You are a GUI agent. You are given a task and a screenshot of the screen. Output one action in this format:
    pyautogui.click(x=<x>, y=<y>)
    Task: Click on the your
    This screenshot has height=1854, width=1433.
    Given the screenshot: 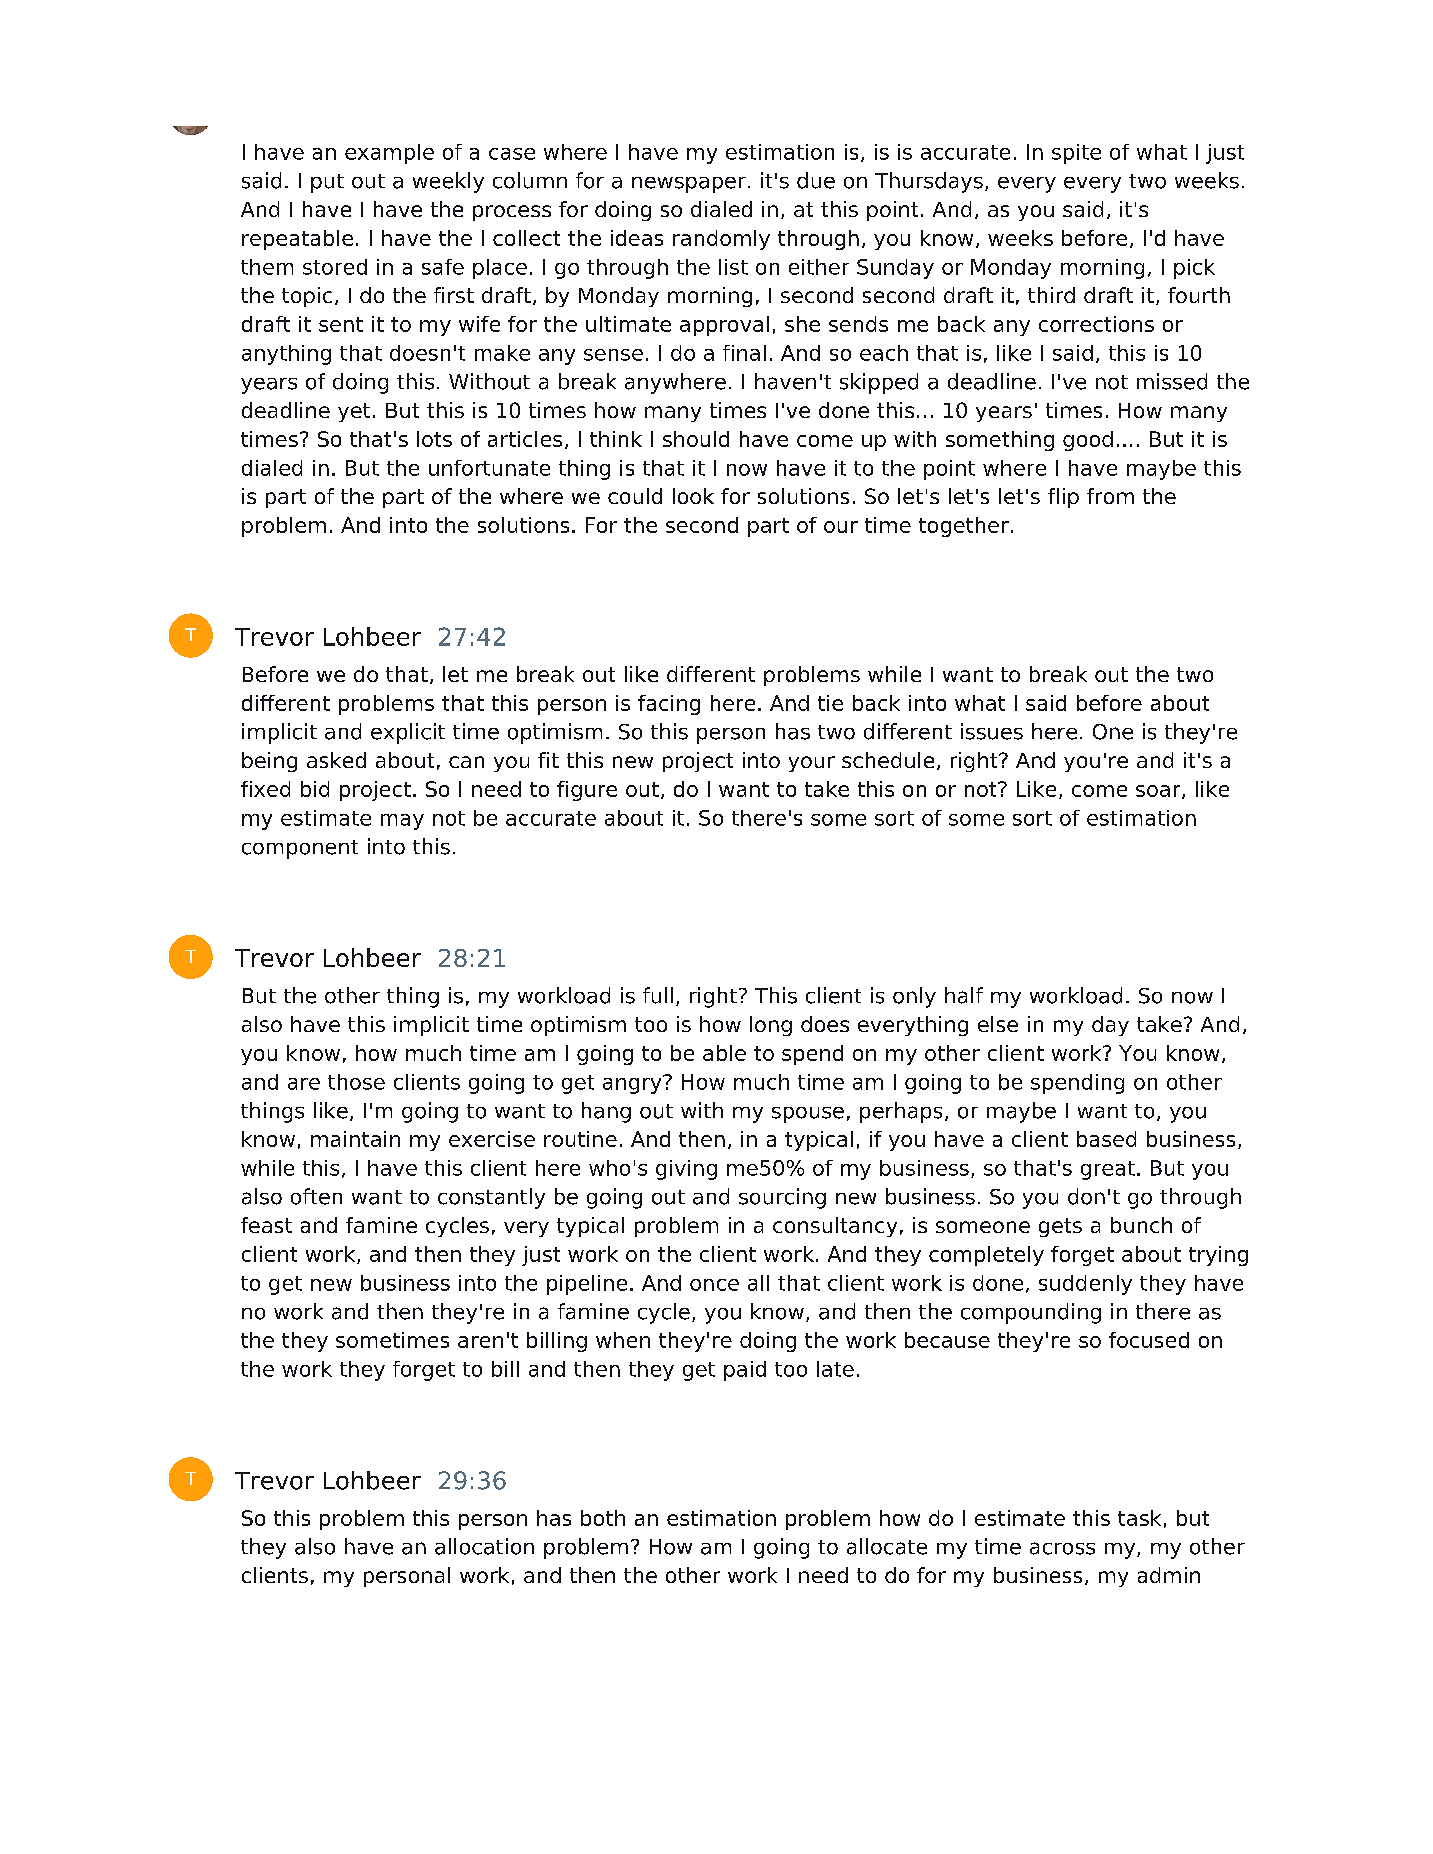 What is the action you would take?
    pyautogui.click(x=812, y=764)
